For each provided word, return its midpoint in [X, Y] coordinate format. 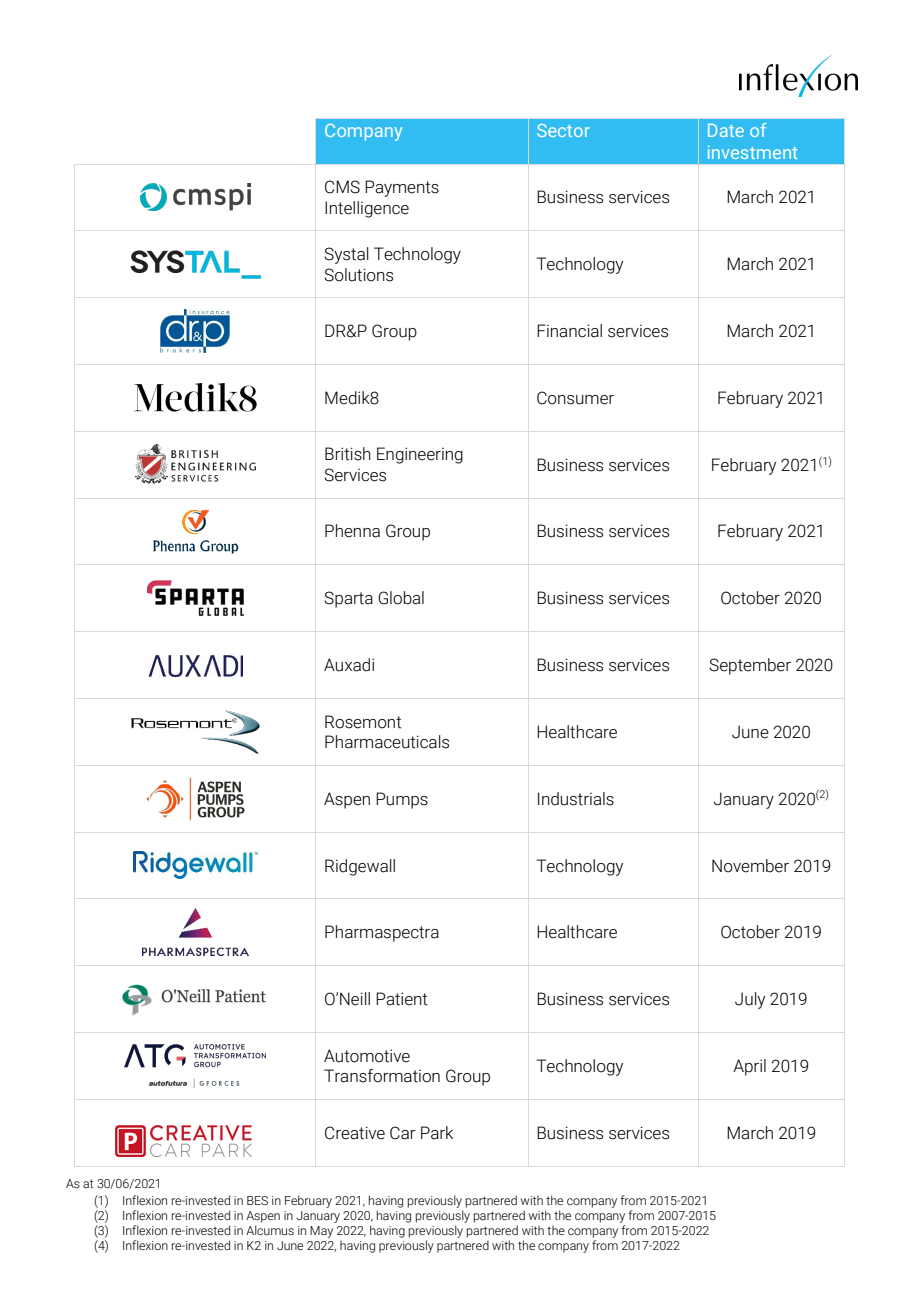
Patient [402, 999]
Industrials [576, 799]
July [750, 1000]
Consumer [575, 398]
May [321, 1232]
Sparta [348, 599]
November [750, 866]
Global [401, 598]
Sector [563, 130]
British [348, 454]
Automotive [367, 1056]
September [750, 666]
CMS [342, 187]
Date [726, 130]
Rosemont [363, 722]
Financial [569, 331]
